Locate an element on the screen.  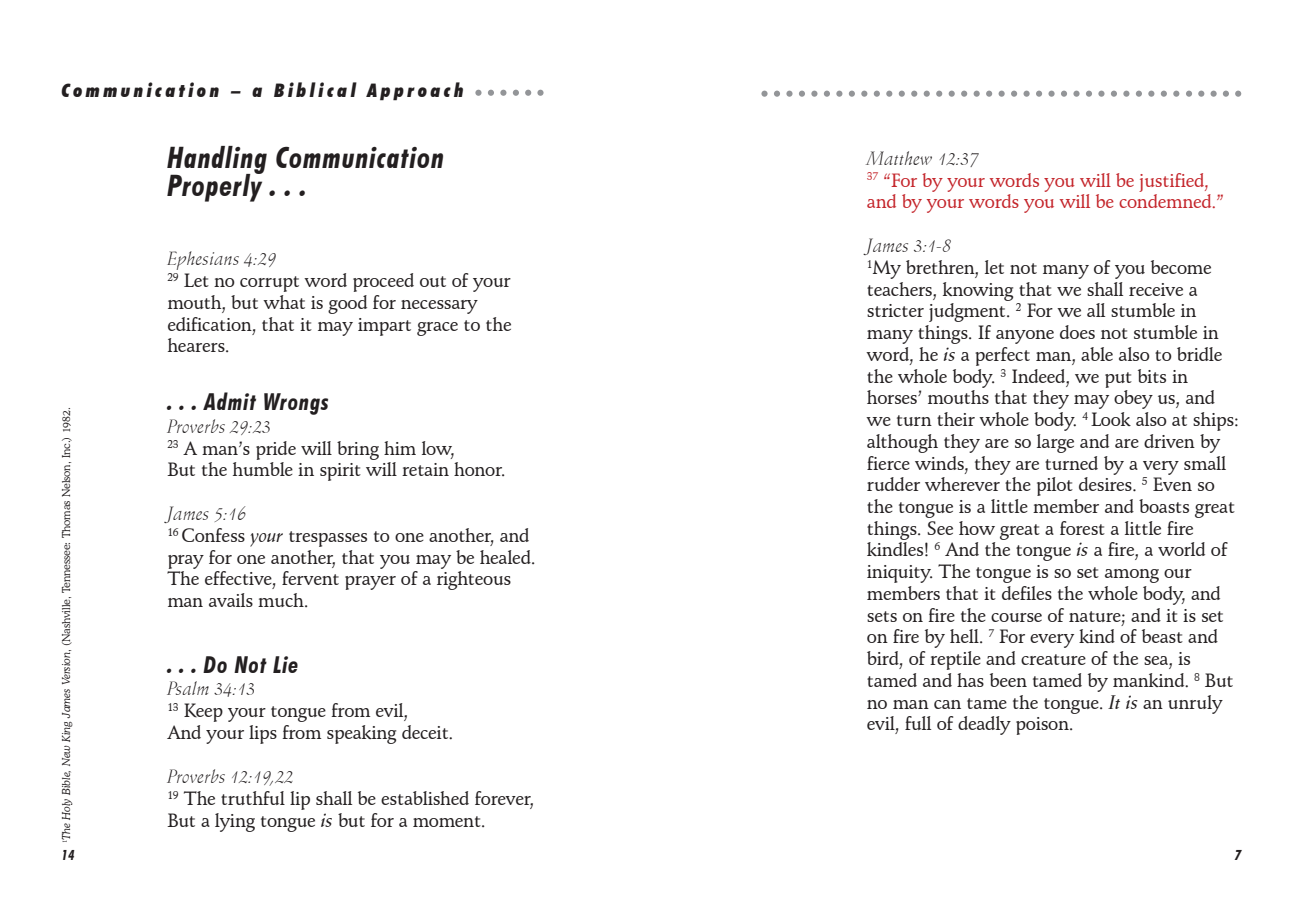
condemned is located at coordinates (1166, 201).
